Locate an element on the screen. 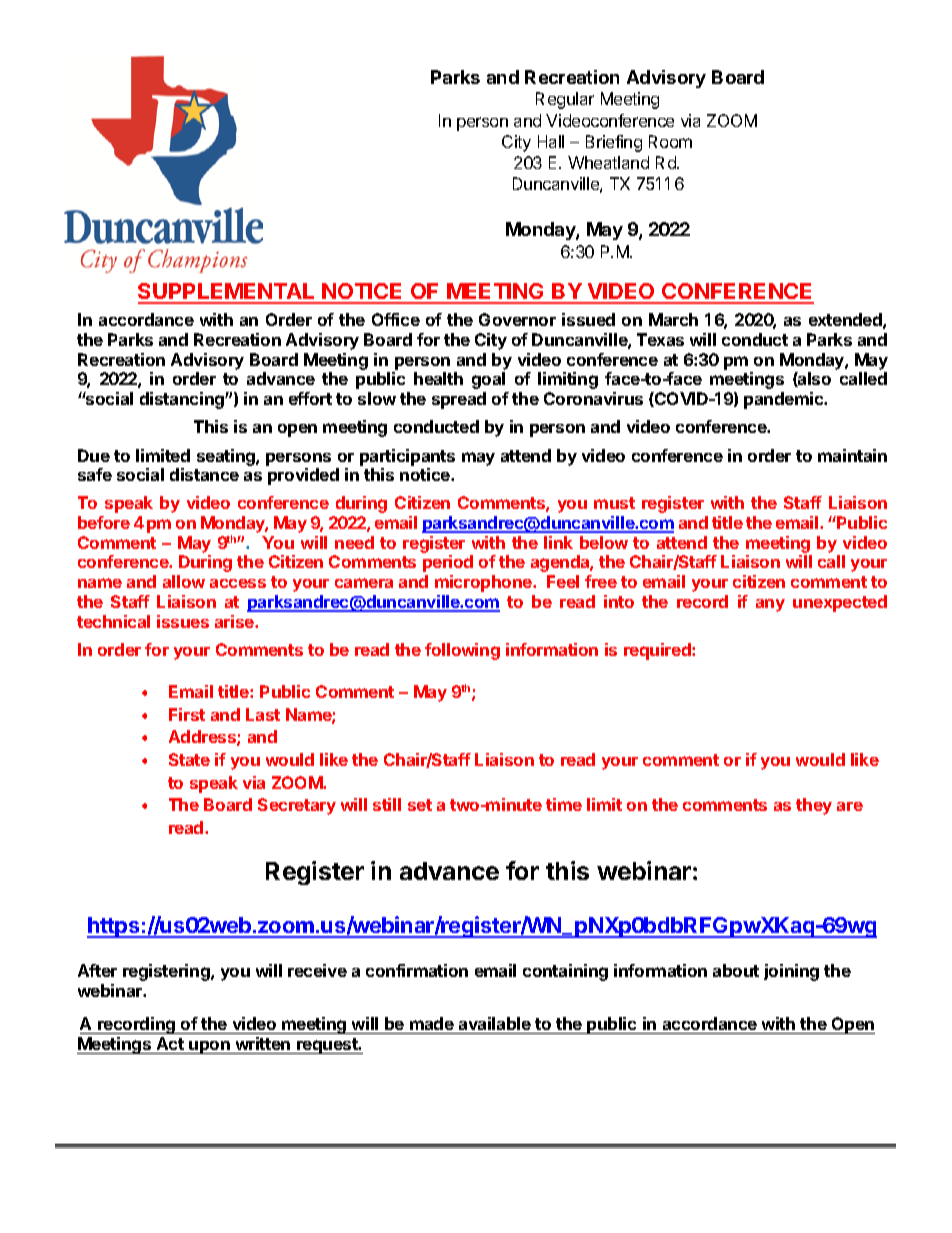 This screenshot has width=952, height=1233. Hall is located at coordinates (551, 141).
